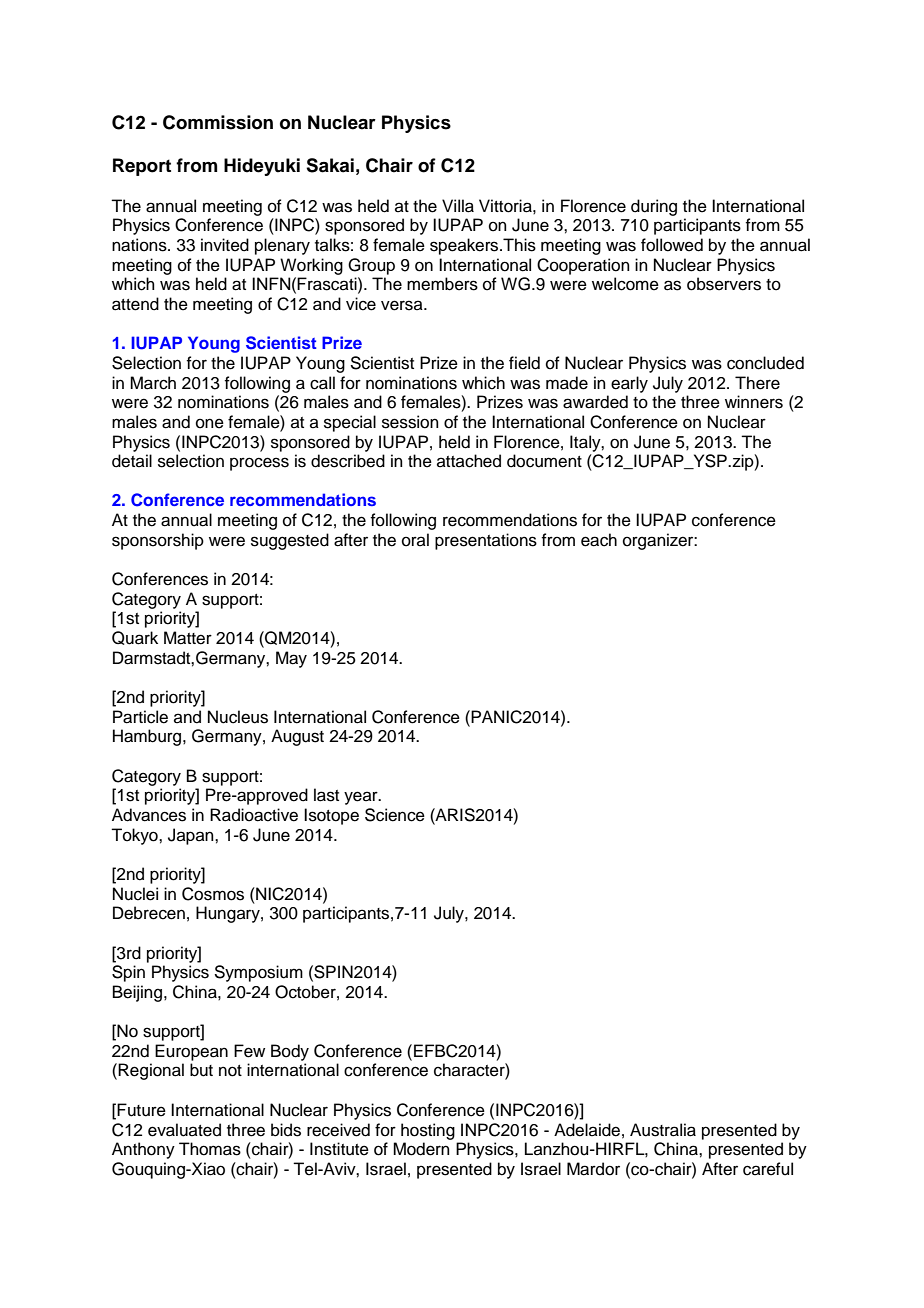 The image size is (924, 1308). I want to click on Villa, so click(458, 206).
